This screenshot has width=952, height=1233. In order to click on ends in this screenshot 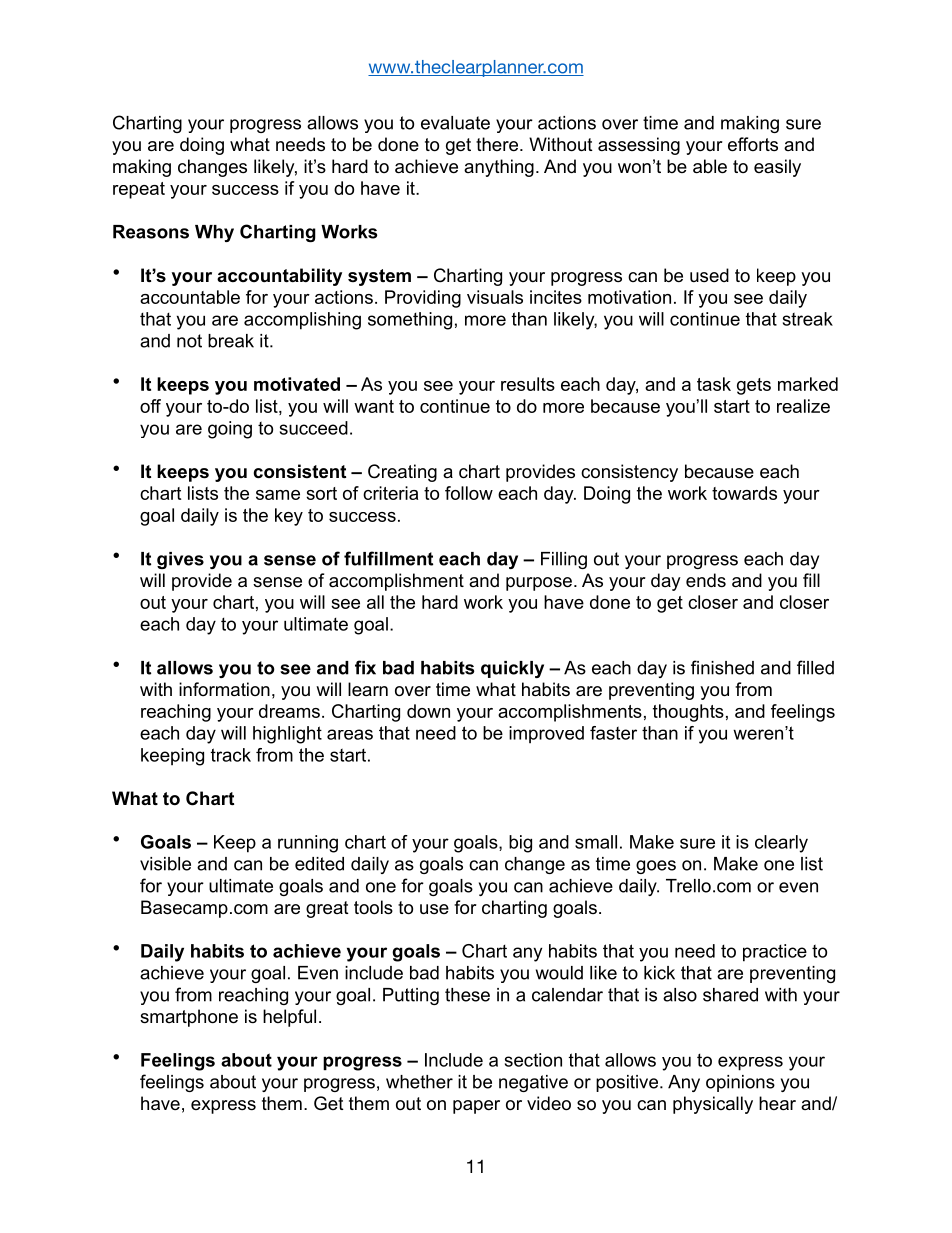, I will do `click(706, 580)`.
